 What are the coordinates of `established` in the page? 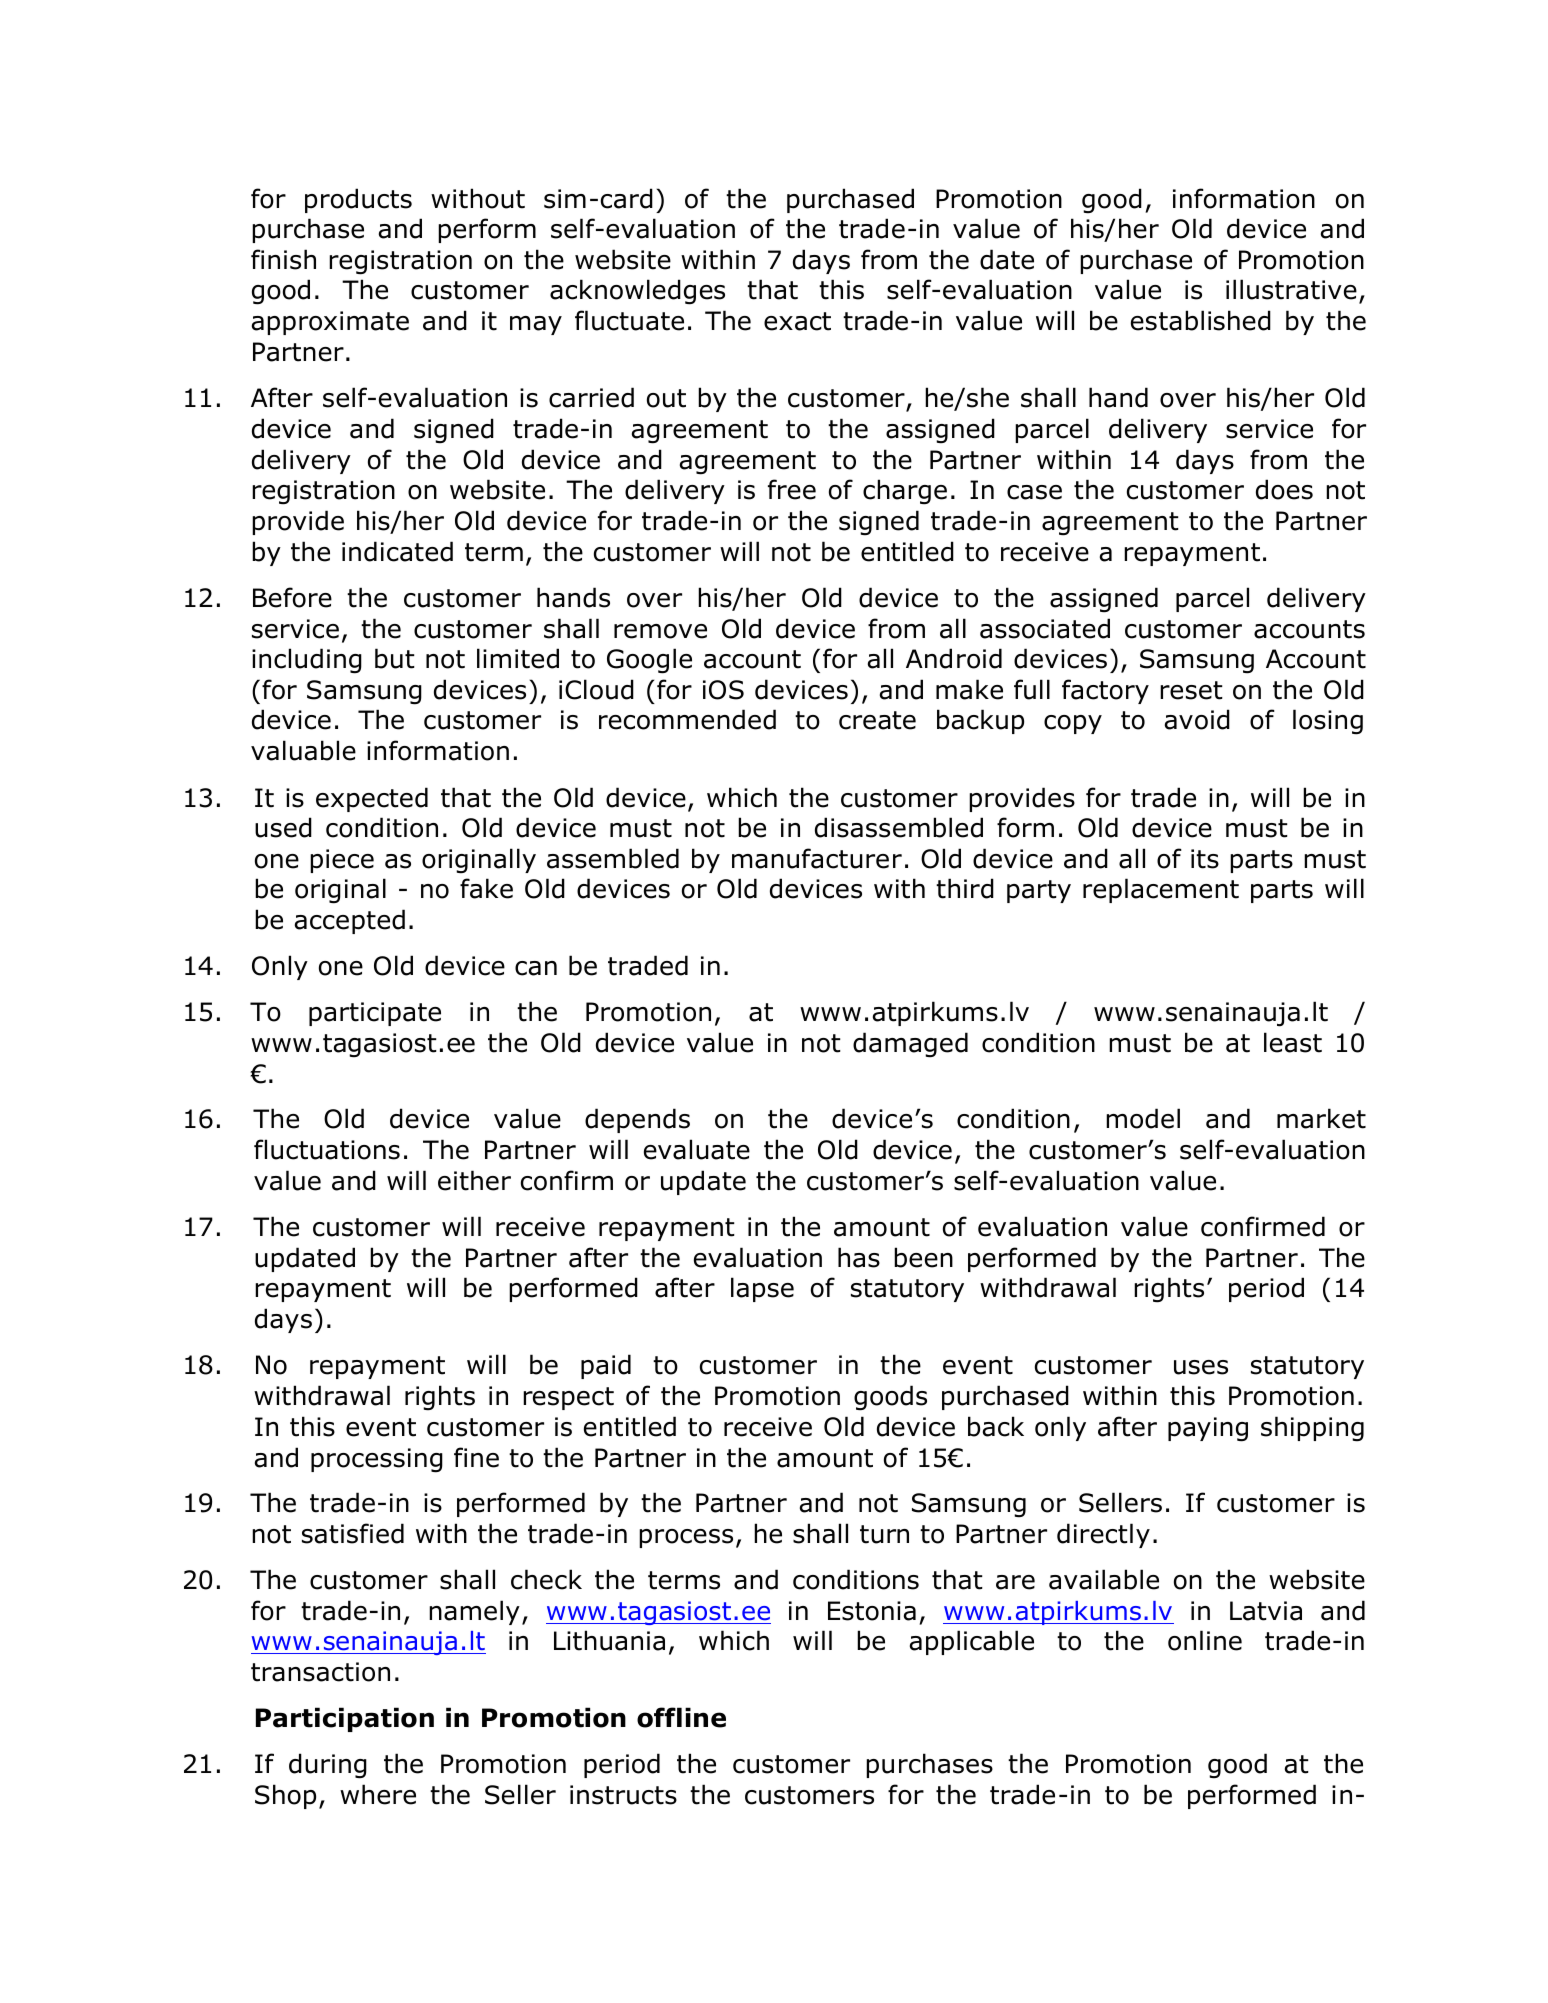 It's located at (1201, 320).
